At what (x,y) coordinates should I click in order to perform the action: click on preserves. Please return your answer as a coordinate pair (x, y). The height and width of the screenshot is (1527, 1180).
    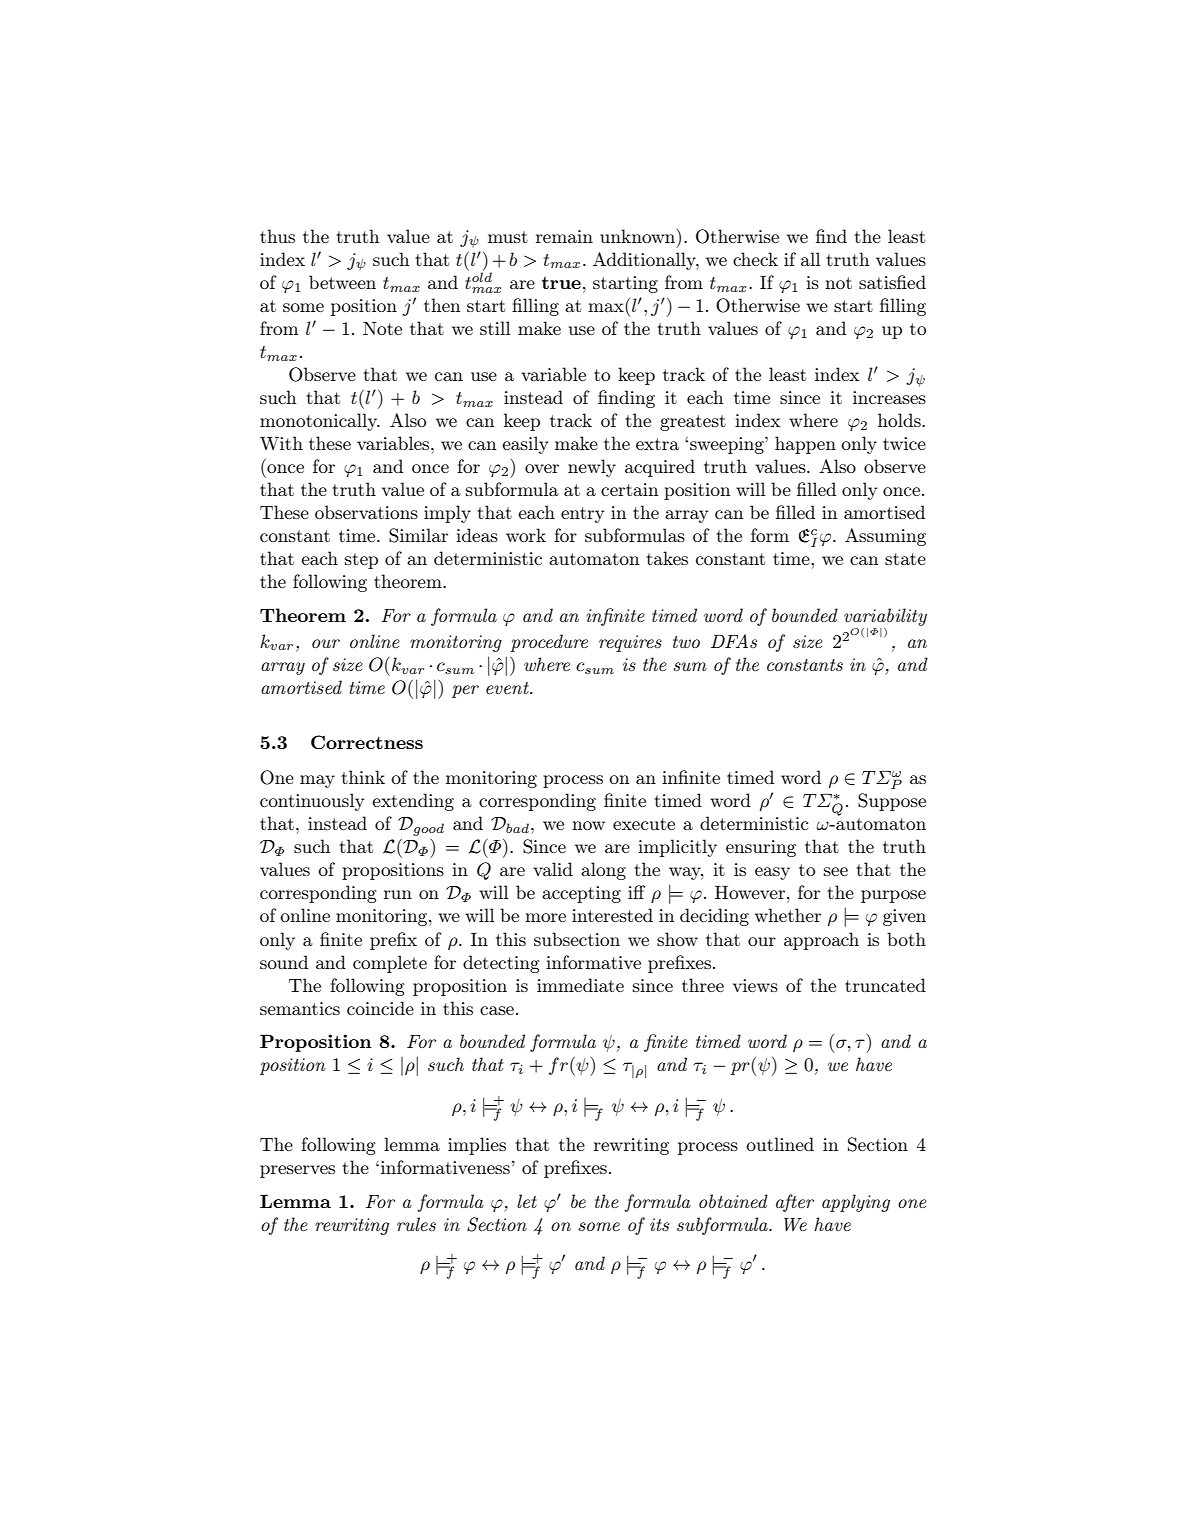
    Looking at the image, I should click on (297, 1171).
